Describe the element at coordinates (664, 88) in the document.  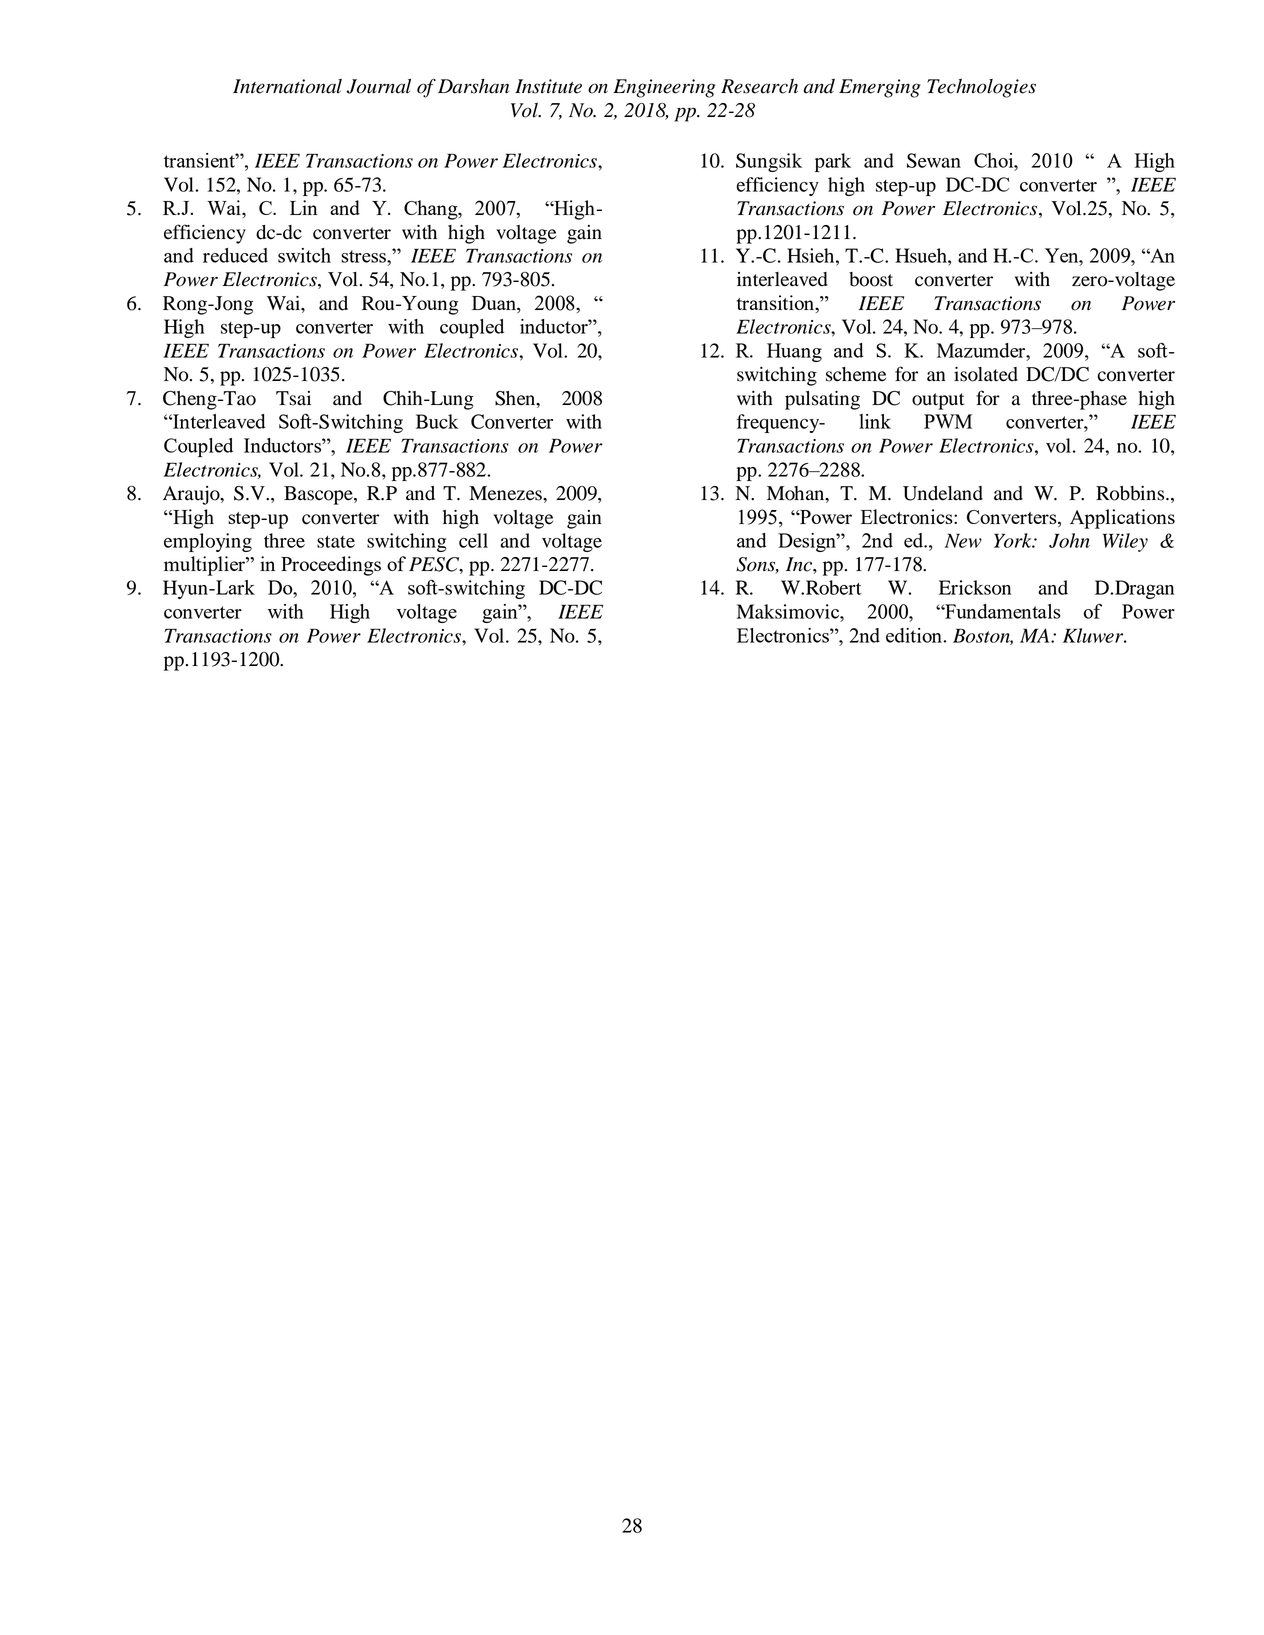
I see `Engineering` at that location.
